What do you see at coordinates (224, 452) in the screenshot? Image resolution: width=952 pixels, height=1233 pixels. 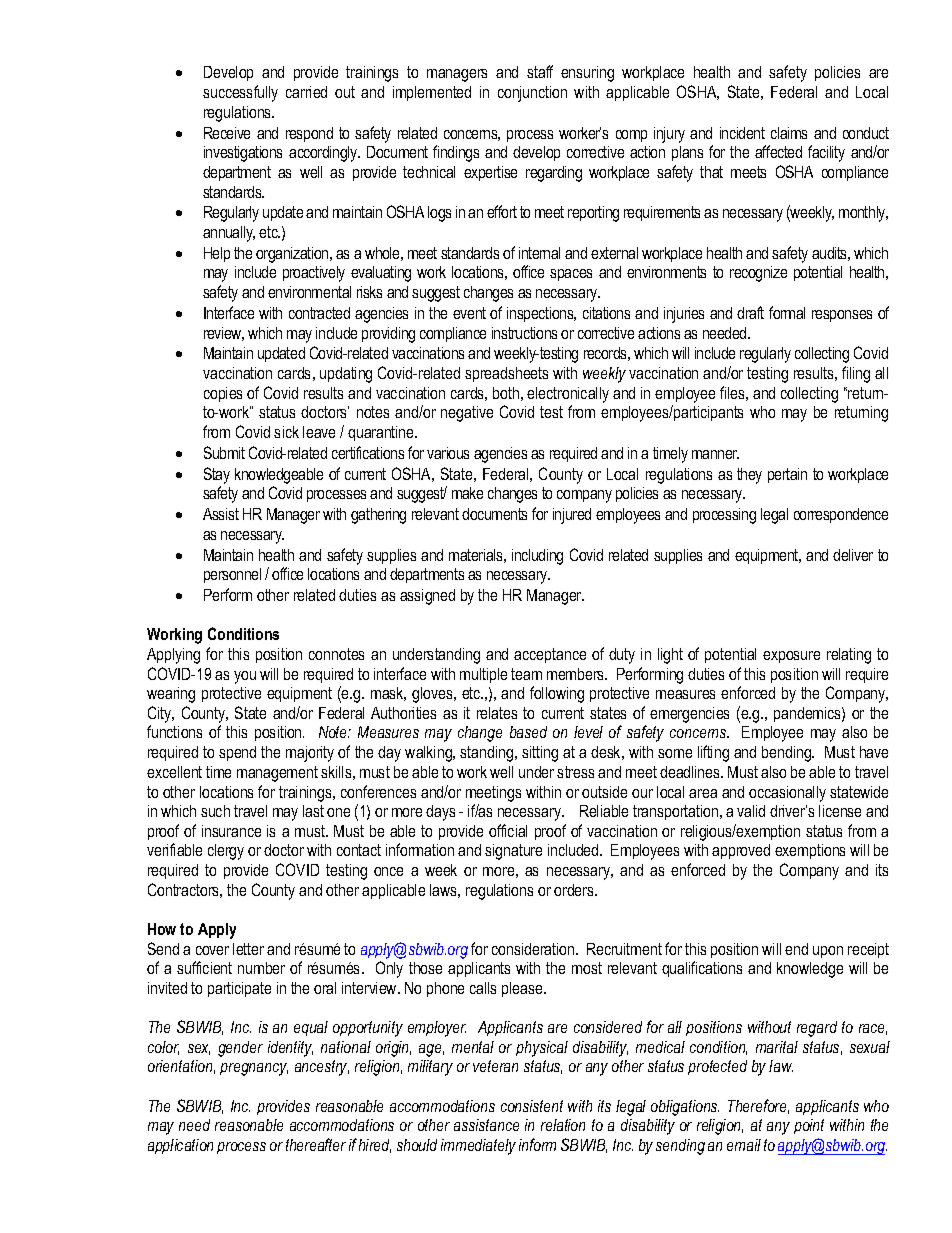 I see `Submit` at bounding box center [224, 452].
